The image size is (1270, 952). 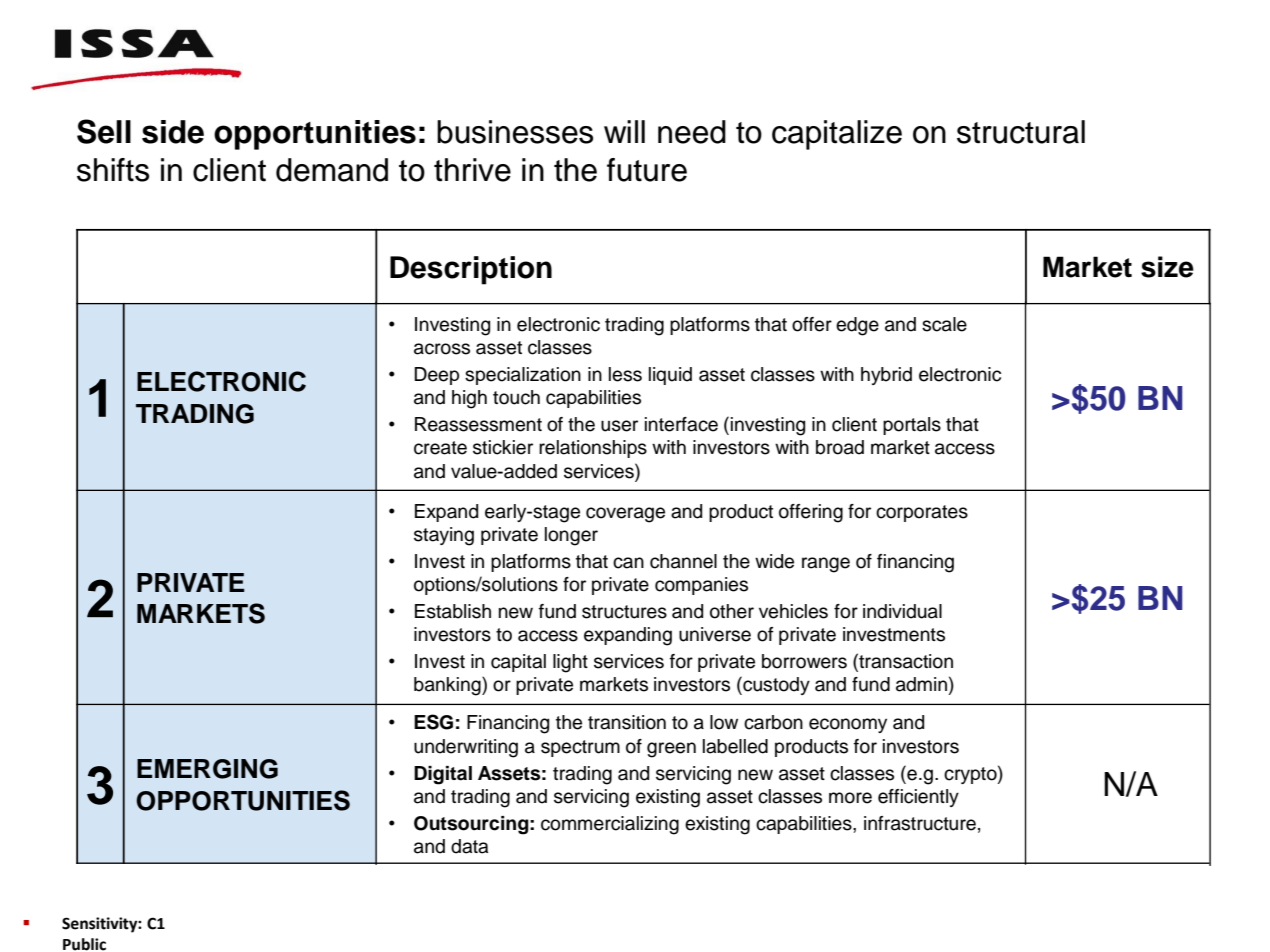 I want to click on future, so click(x=647, y=170).
